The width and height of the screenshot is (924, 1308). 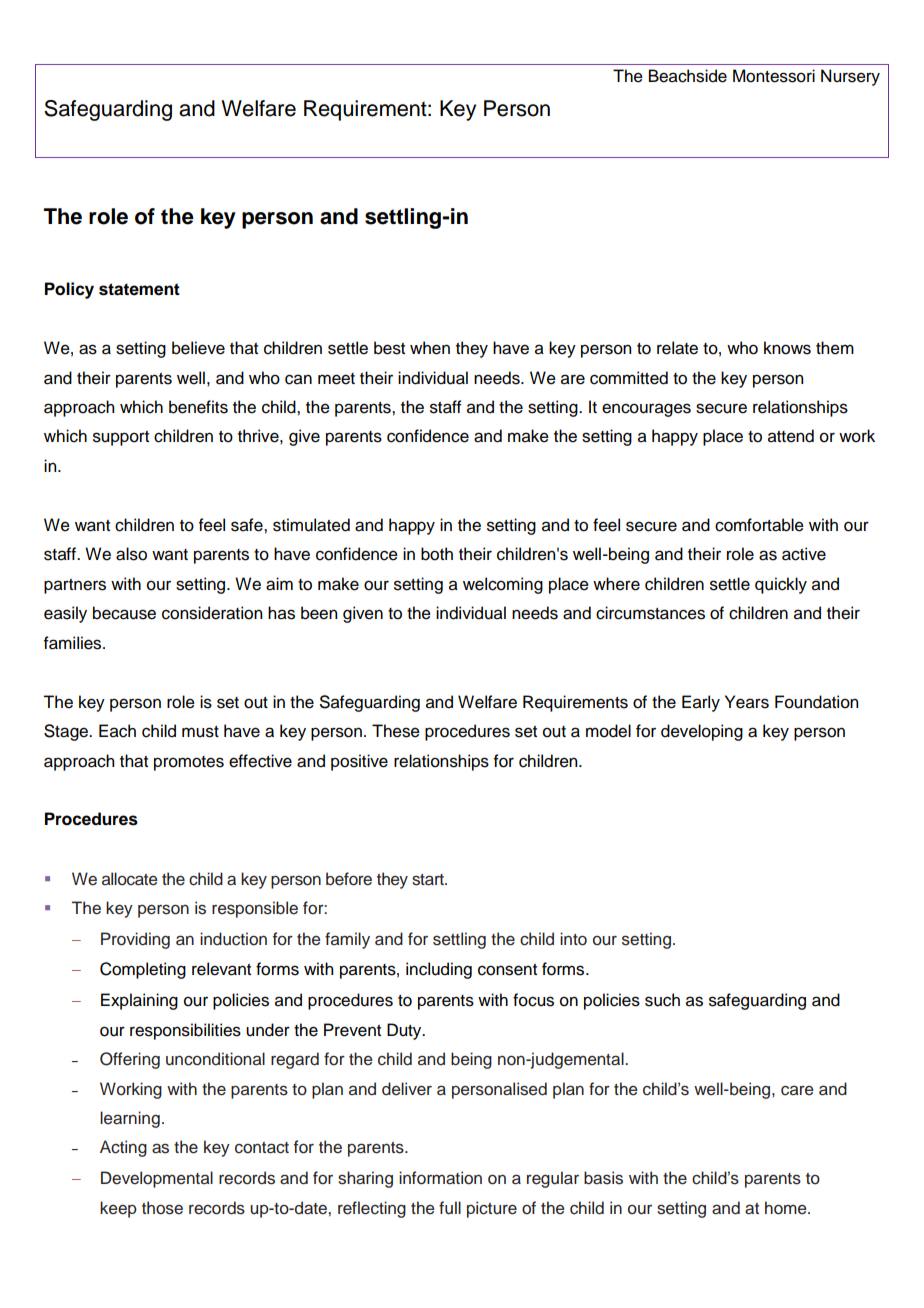 What do you see at coordinates (135, 940) in the screenshot?
I see `Providing` at bounding box center [135, 940].
